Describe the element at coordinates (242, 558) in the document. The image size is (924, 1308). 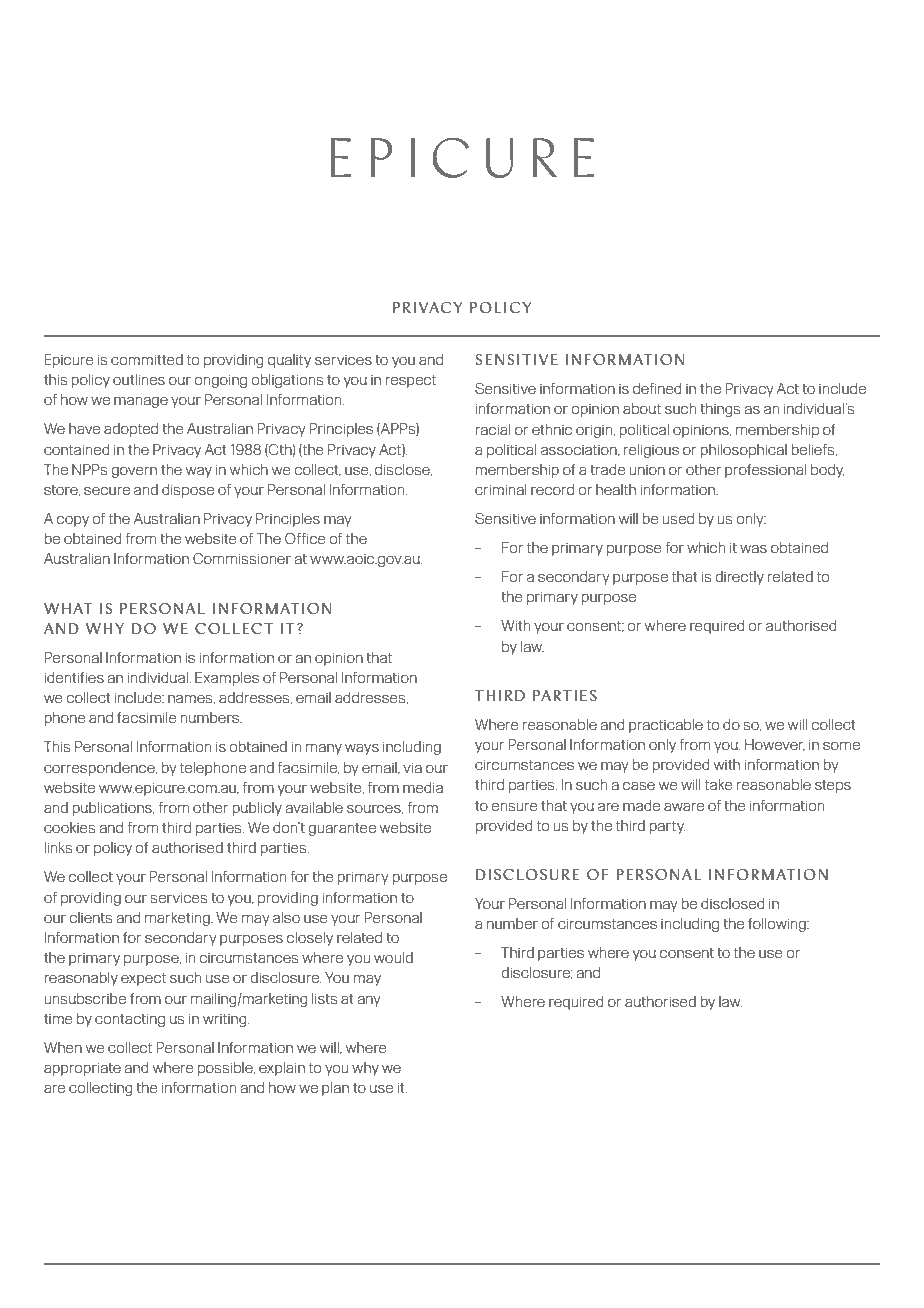
I see `Commissioner` at that location.
